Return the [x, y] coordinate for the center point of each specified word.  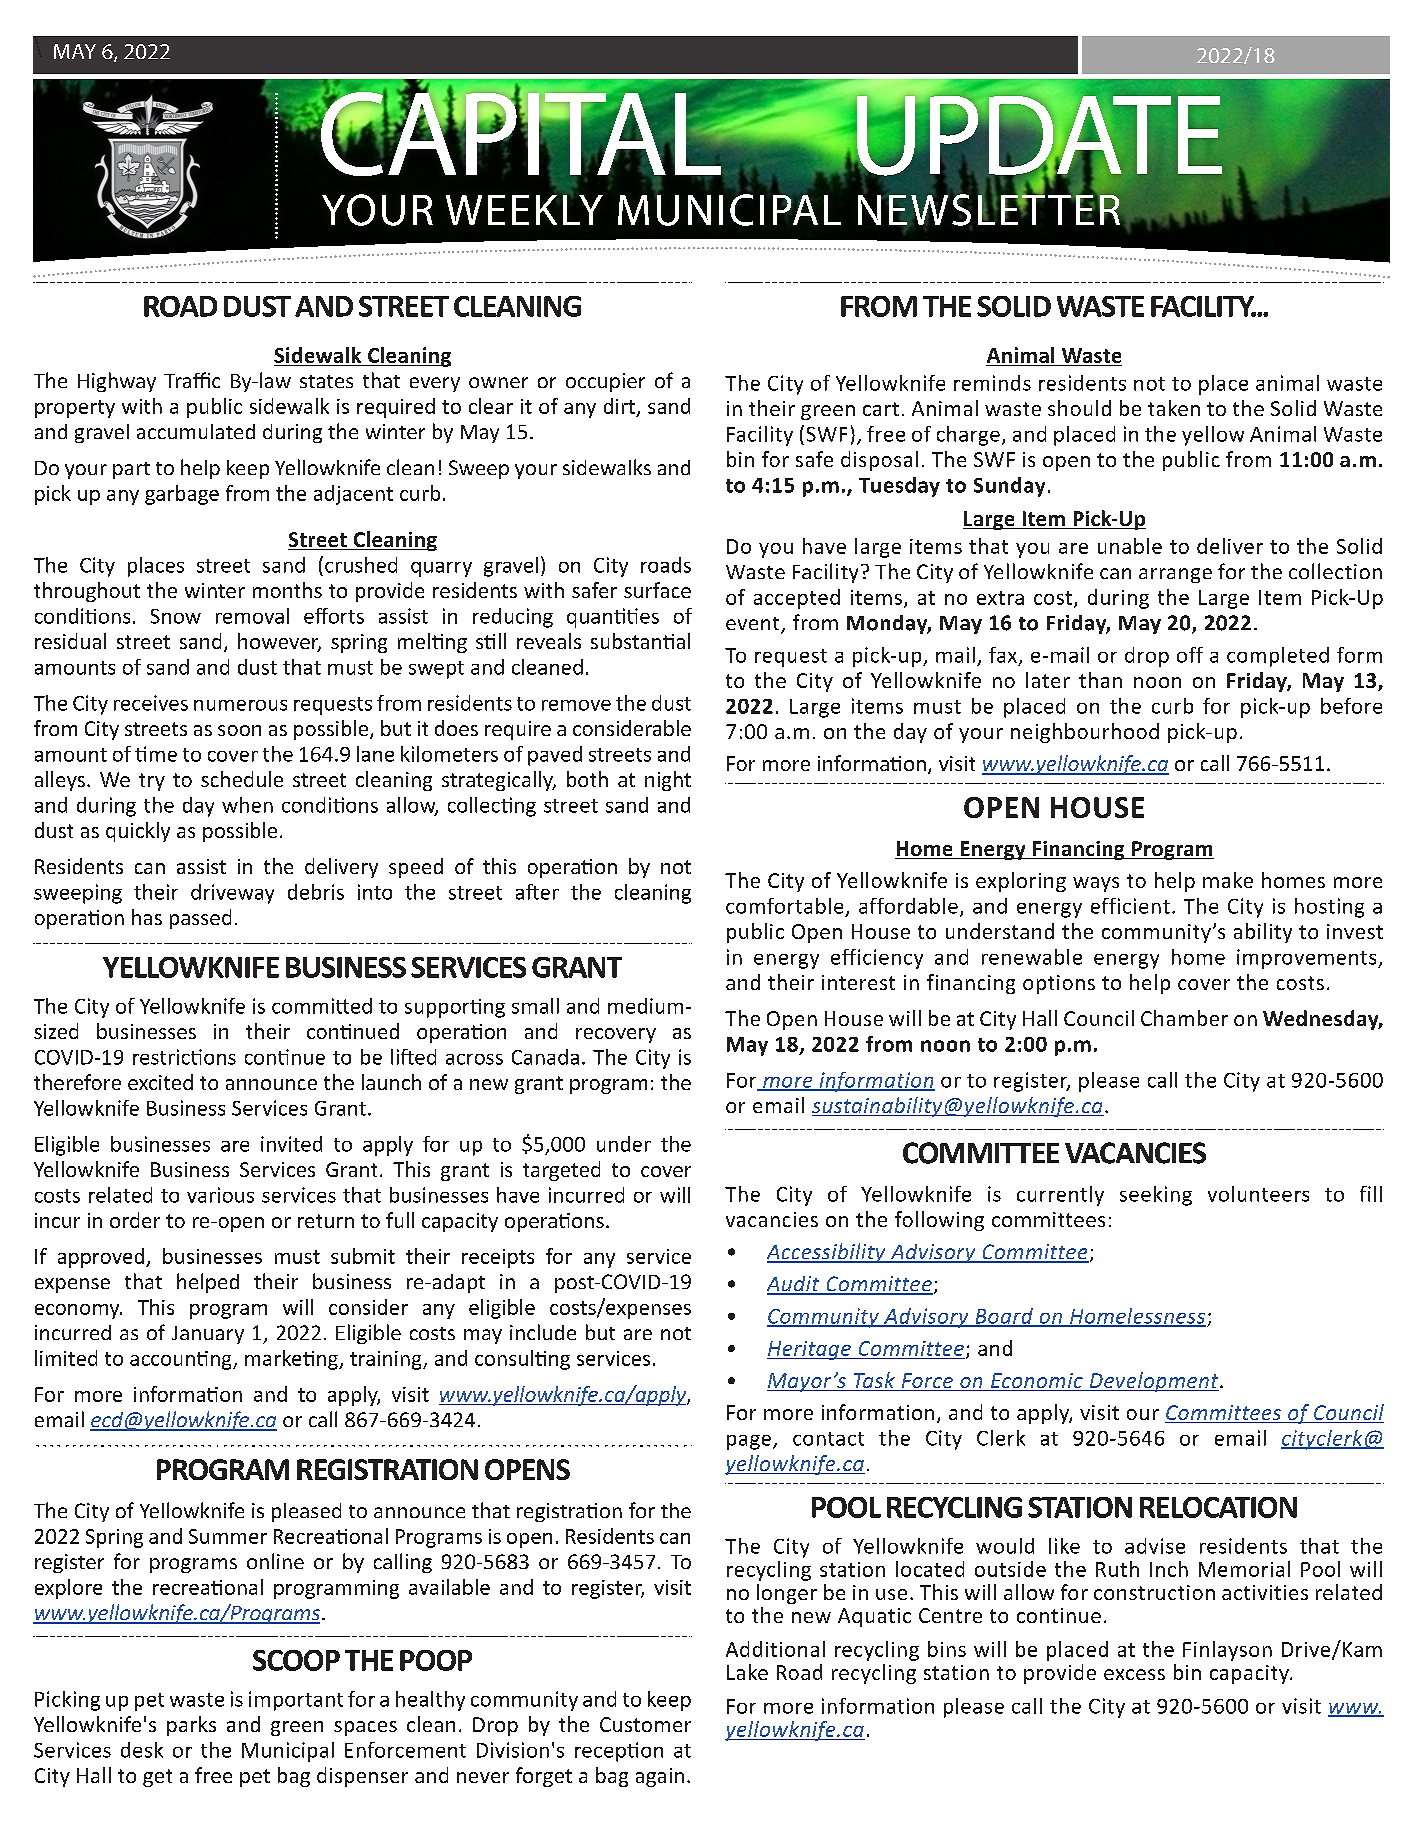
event [754, 625]
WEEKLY [524, 208]
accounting [182, 1360]
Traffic [192, 380]
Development [1154, 1382]
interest [858, 982]
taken [1174, 408]
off [1190, 655]
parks [191, 1726]
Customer [645, 1724]
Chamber [1184, 1018]
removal [252, 616]
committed [322, 1006]
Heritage [810, 1350]
